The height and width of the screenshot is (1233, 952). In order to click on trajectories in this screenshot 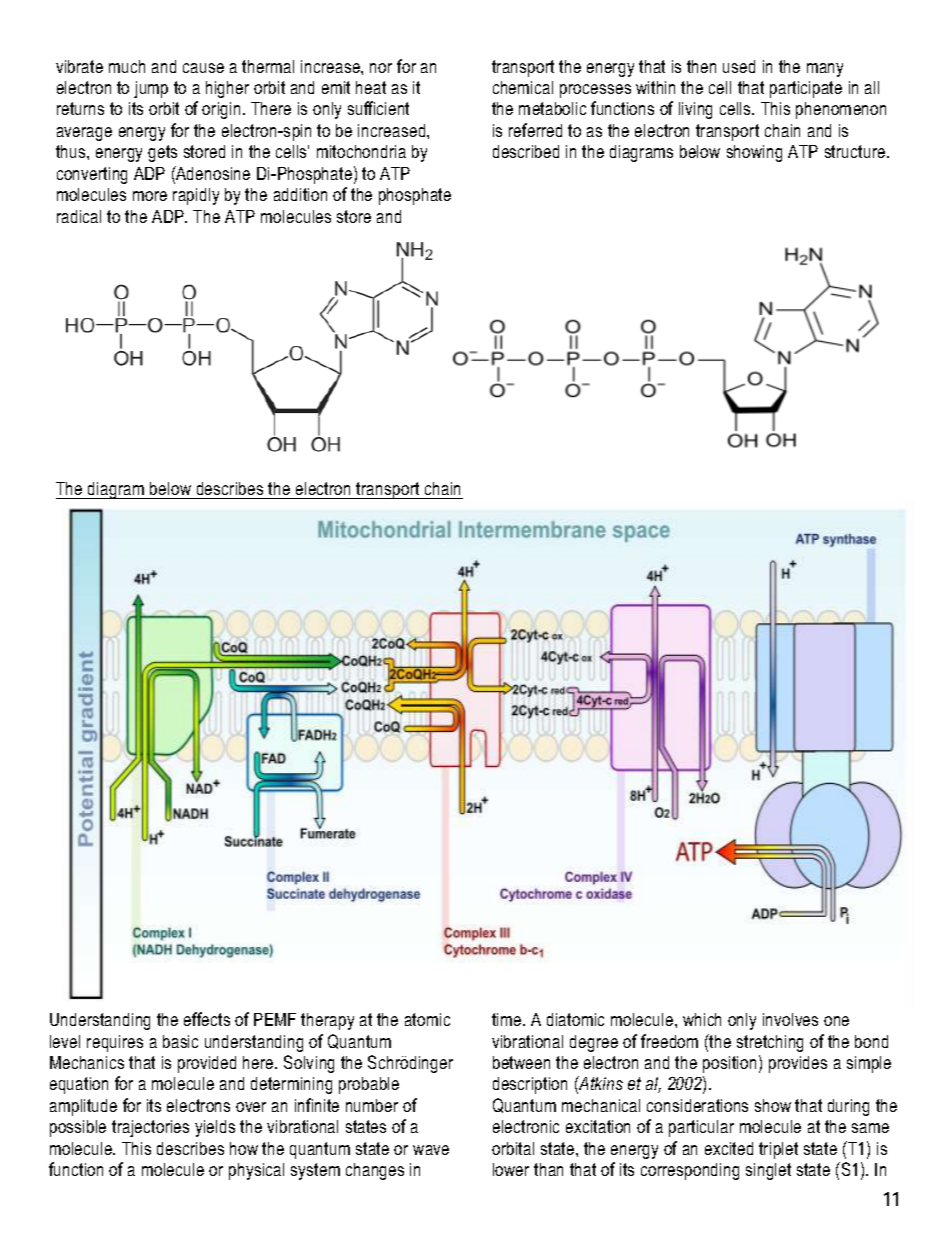, I will do `click(150, 1128)`.
